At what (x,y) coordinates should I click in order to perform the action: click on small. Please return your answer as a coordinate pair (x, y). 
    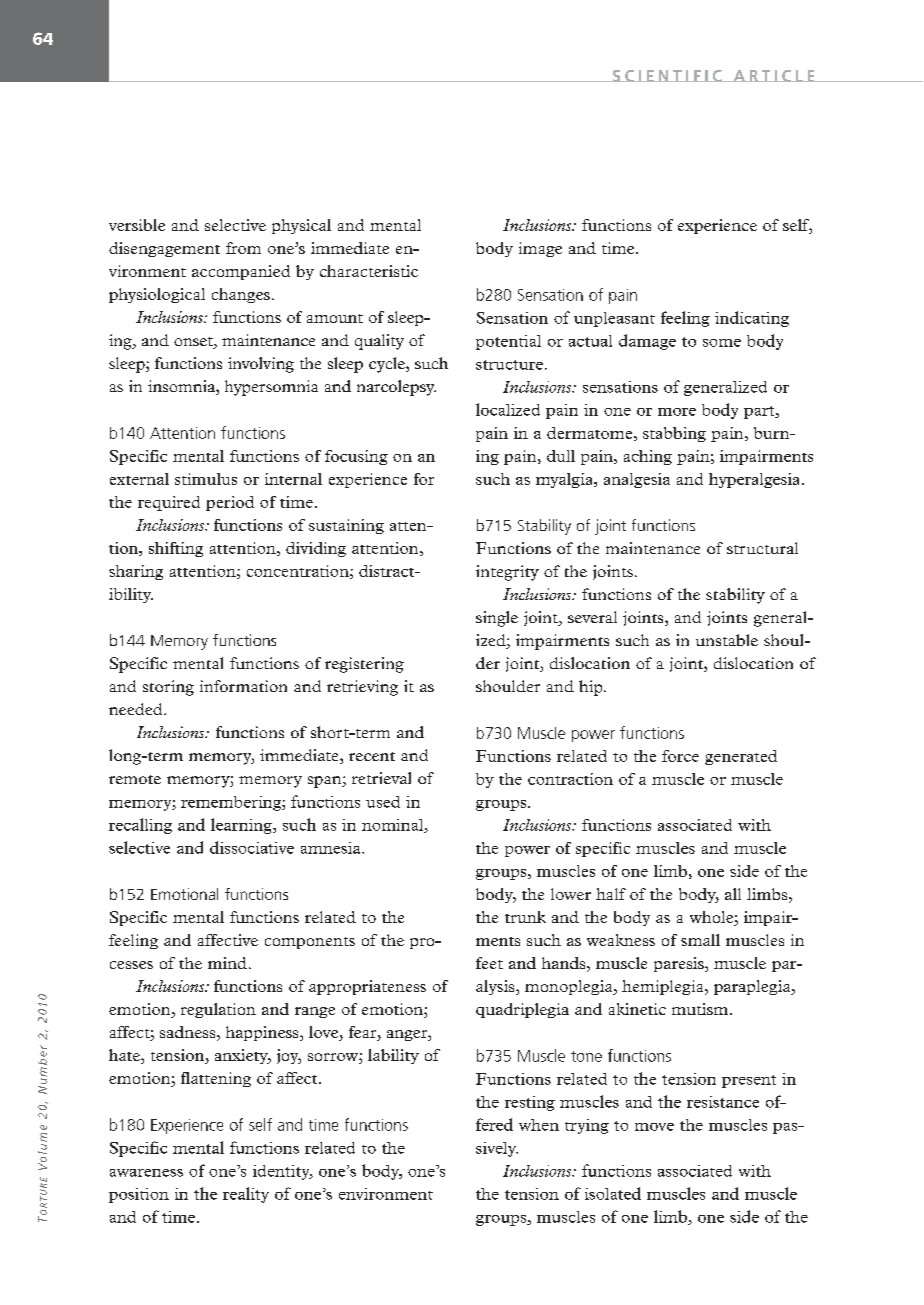
    Looking at the image, I should click on (700, 940).
